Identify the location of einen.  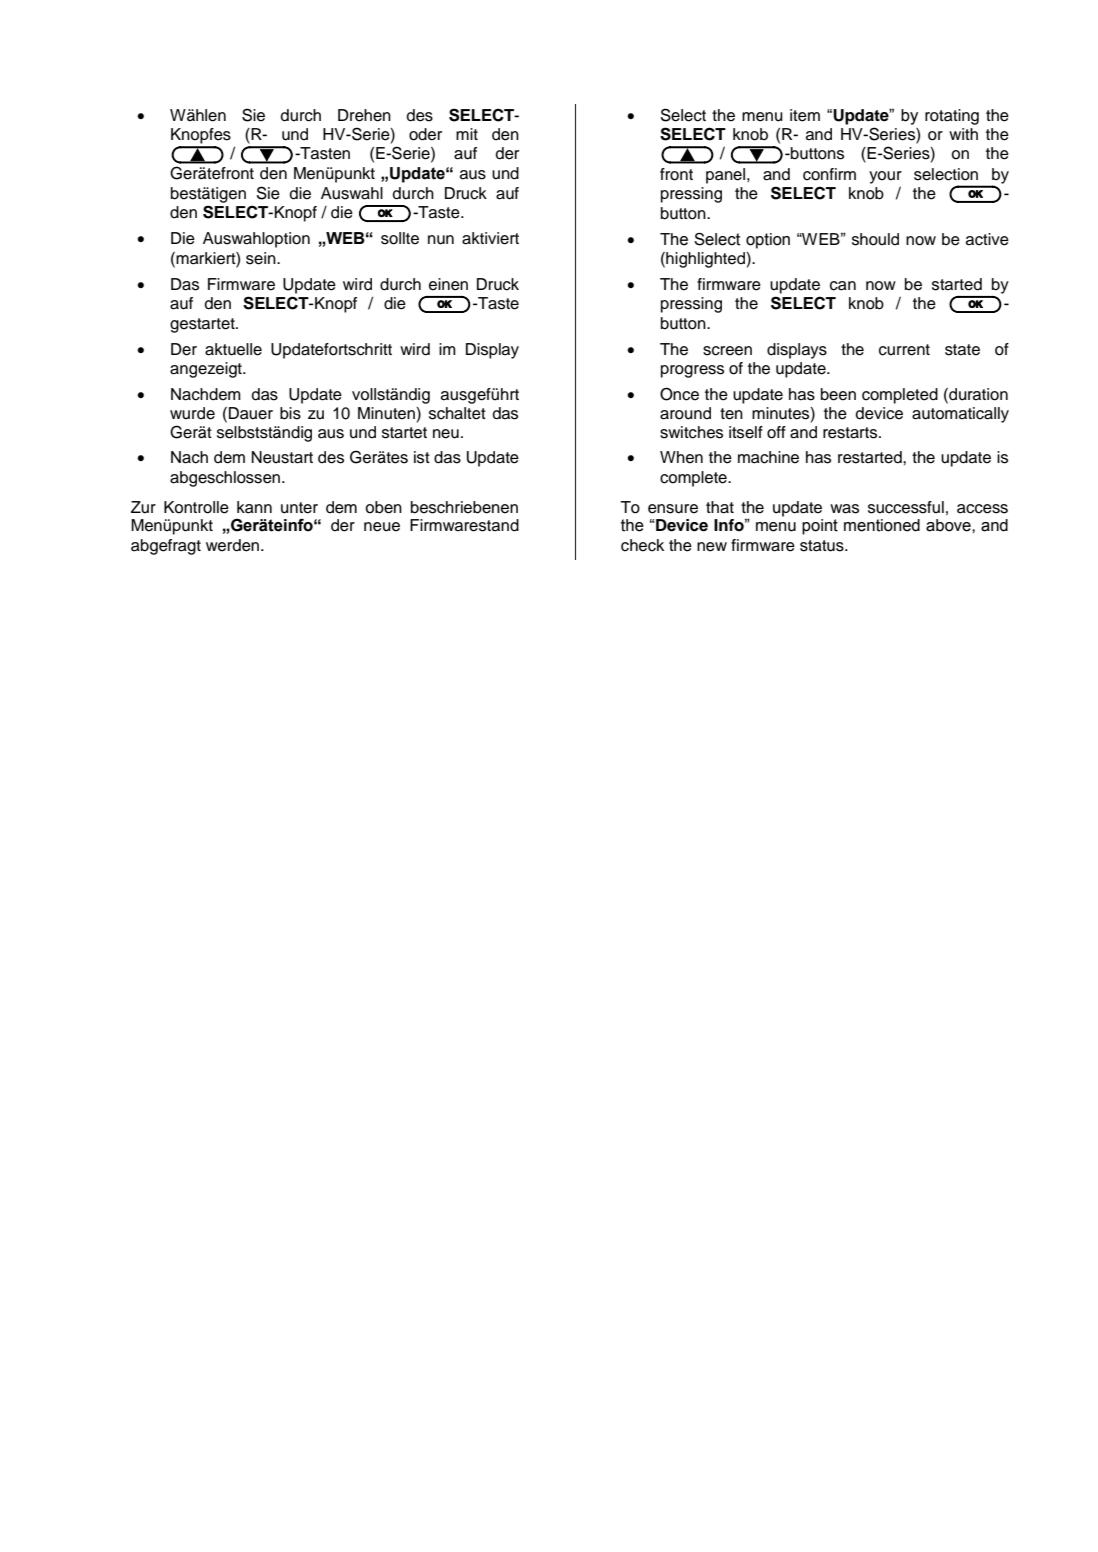
(448, 284).
